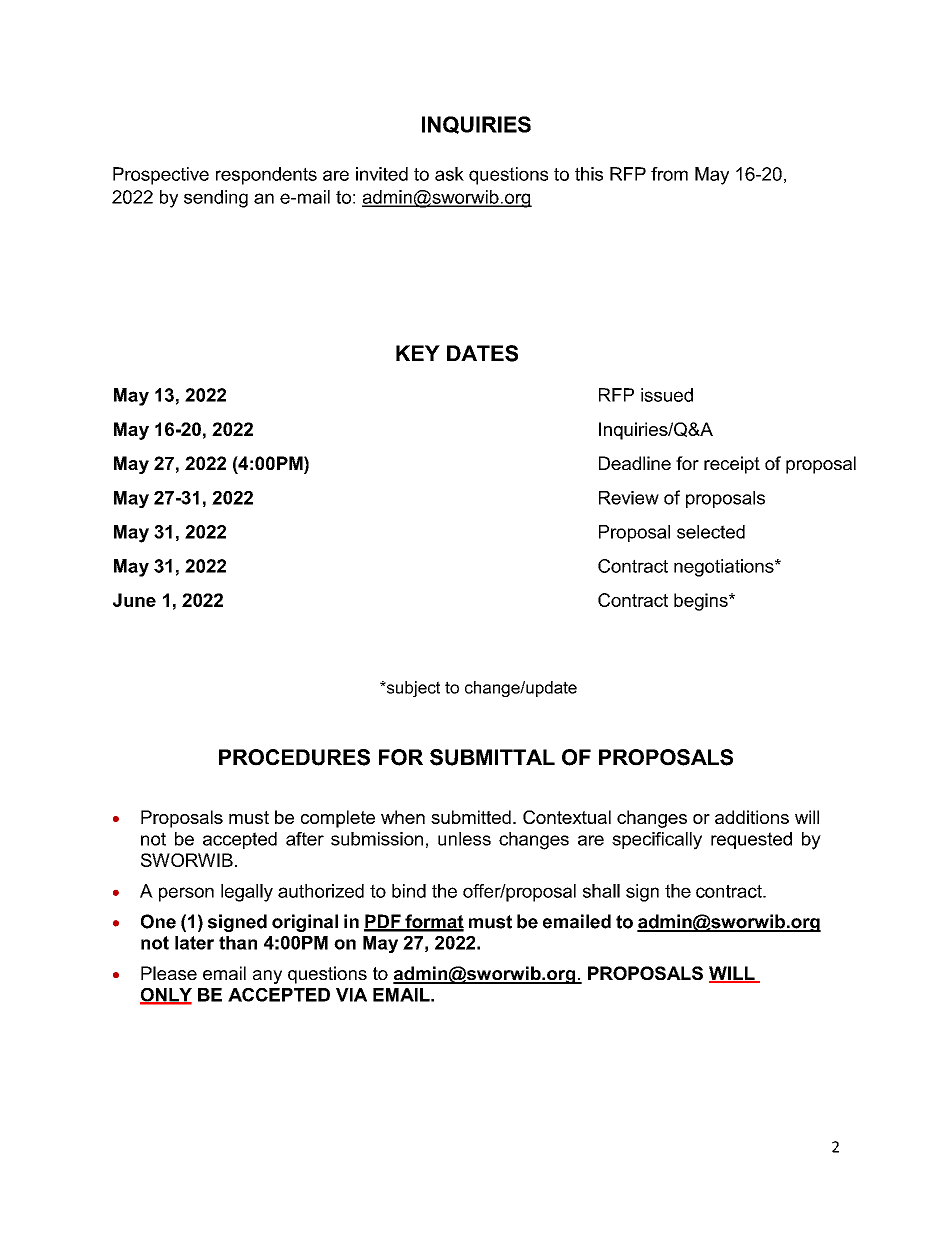 The height and width of the screenshot is (1233, 952). What do you see at coordinates (752, 817) in the screenshot?
I see `additions` at bounding box center [752, 817].
